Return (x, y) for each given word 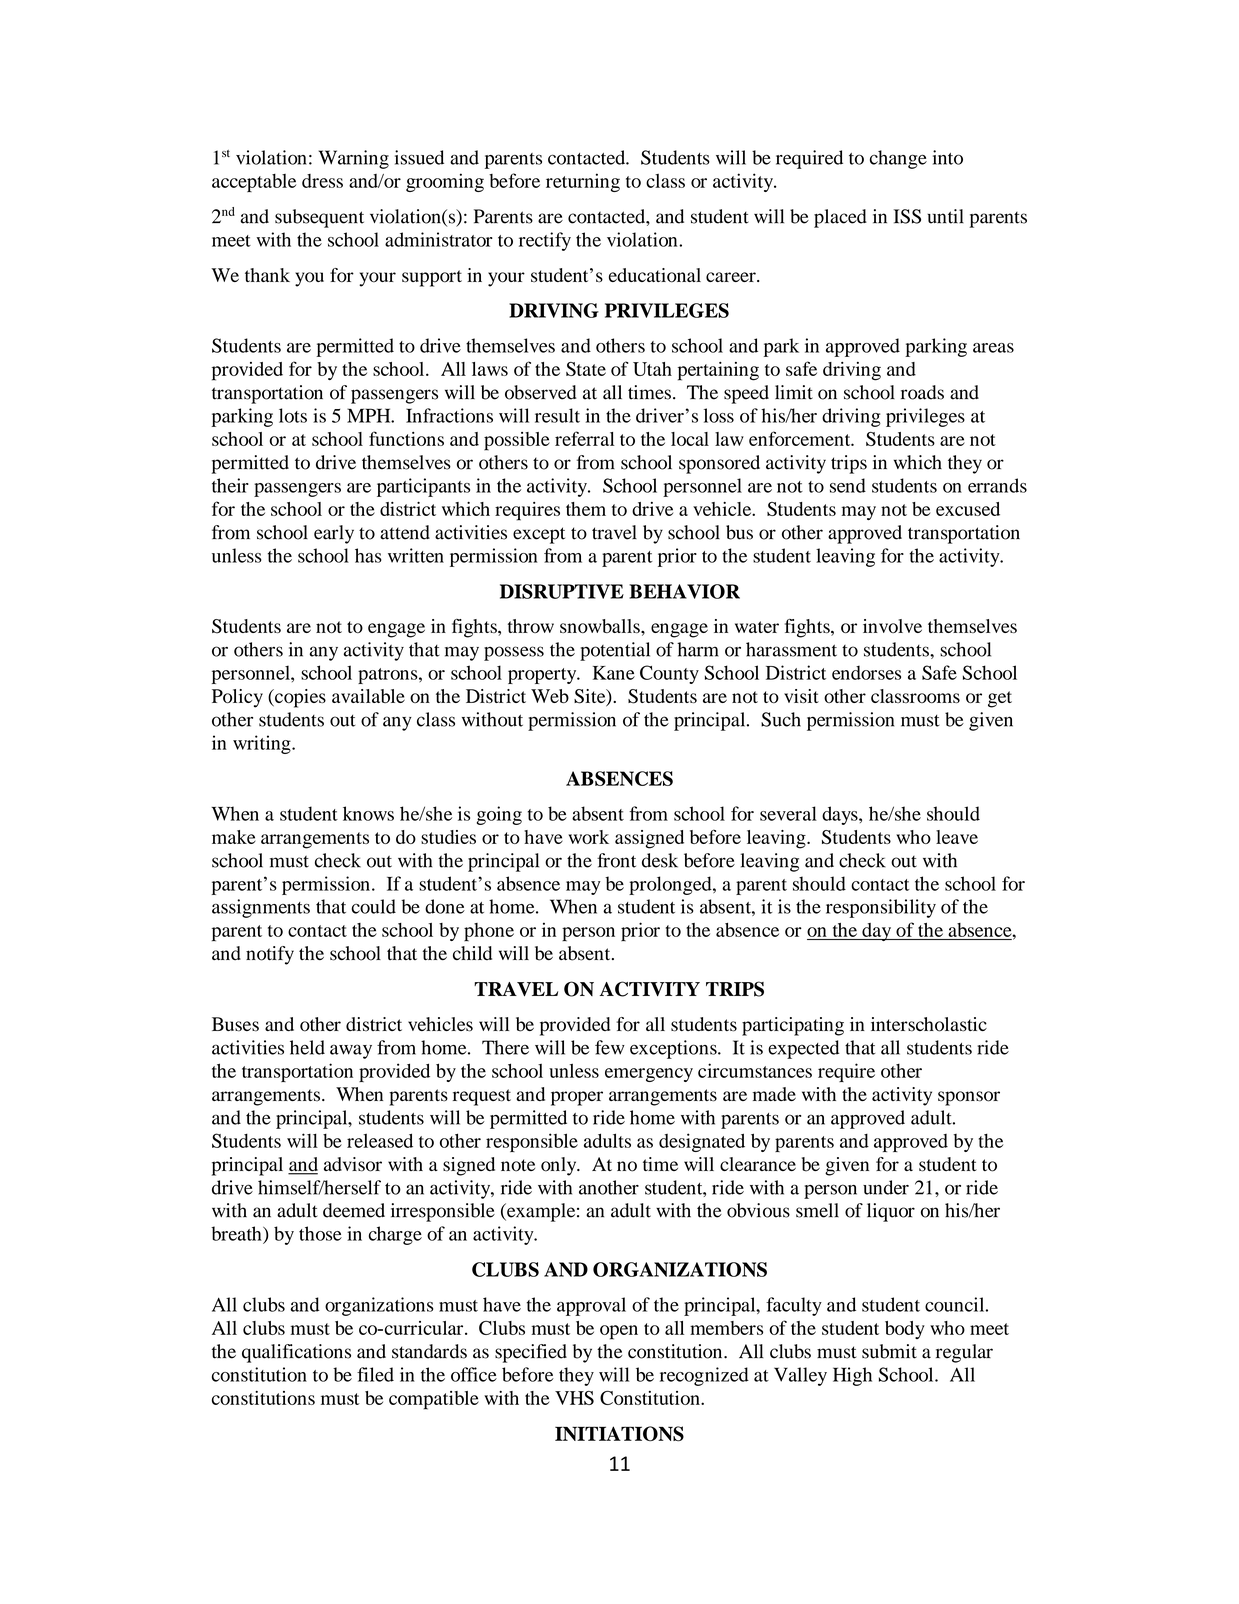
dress (322, 181)
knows (368, 813)
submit (889, 1351)
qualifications (296, 1353)
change (898, 159)
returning (583, 182)
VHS (574, 1398)
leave (957, 837)
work (588, 837)
